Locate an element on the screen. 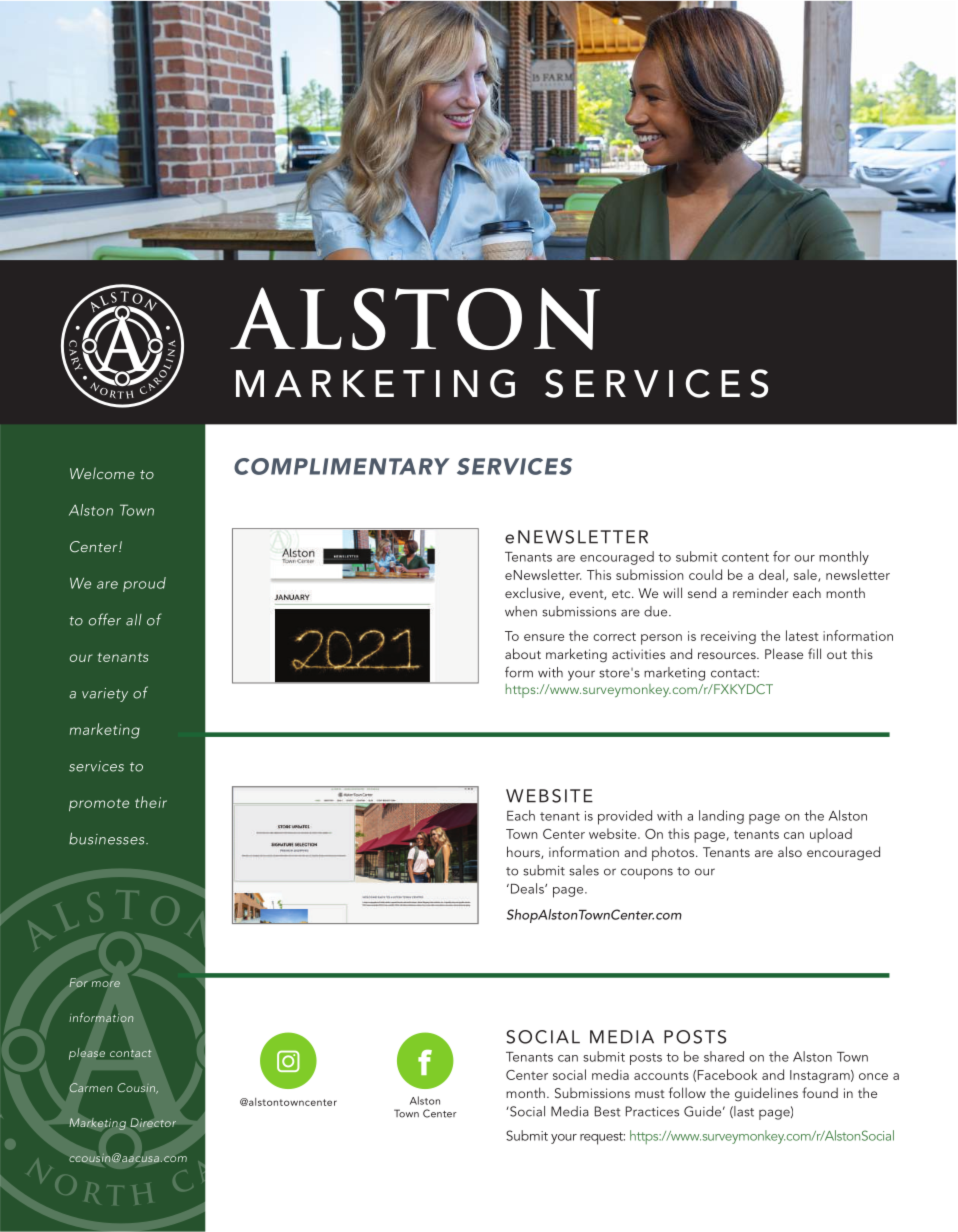  more is located at coordinates (106, 984).
